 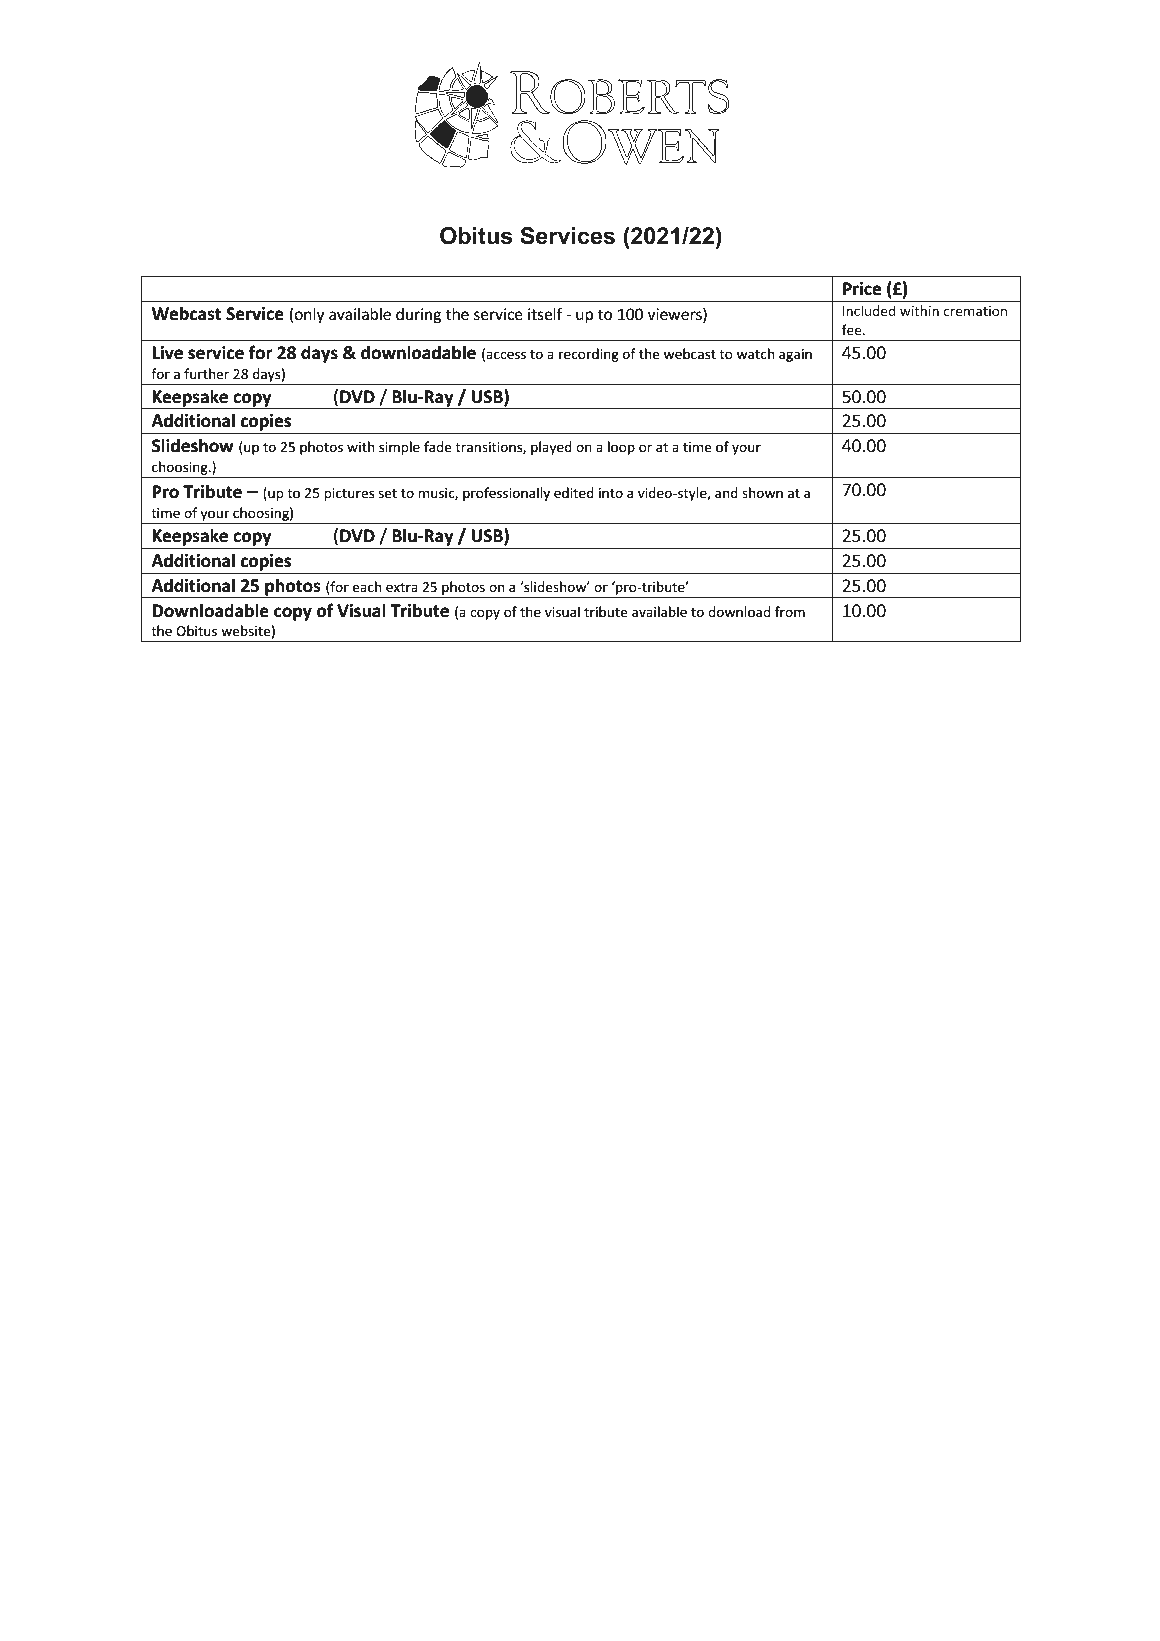 I want to click on shown, so click(x=762, y=492).
